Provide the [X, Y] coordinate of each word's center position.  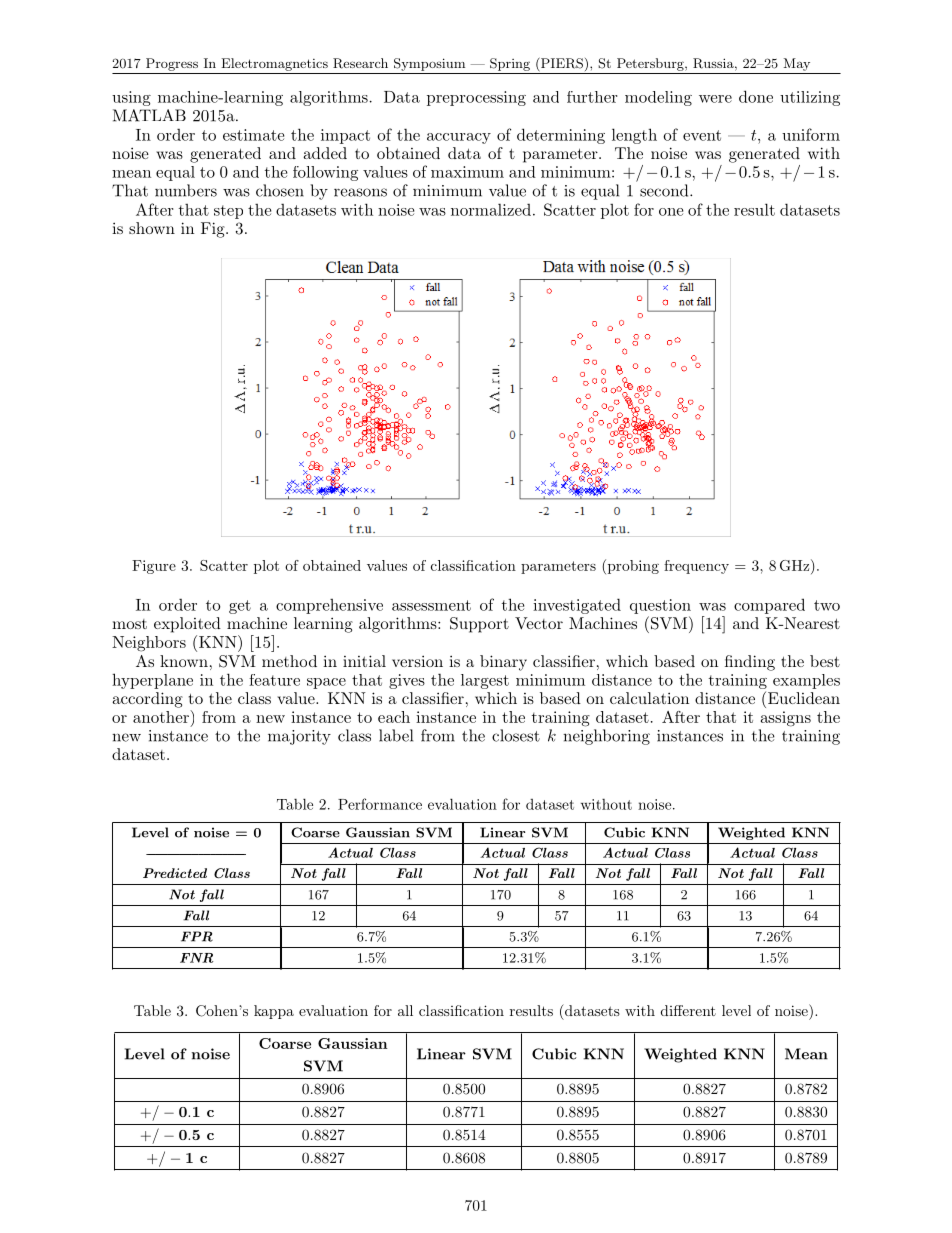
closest [516, 735]
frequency [696, 567]
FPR [197, 936]
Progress [172, 64]
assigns [786, 719]
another [162, 716]
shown [152, 228]
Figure [154, 567]
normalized [491, 209]
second [665, 190]
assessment [431, 605]
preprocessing [476, 98]
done [756, 96]
